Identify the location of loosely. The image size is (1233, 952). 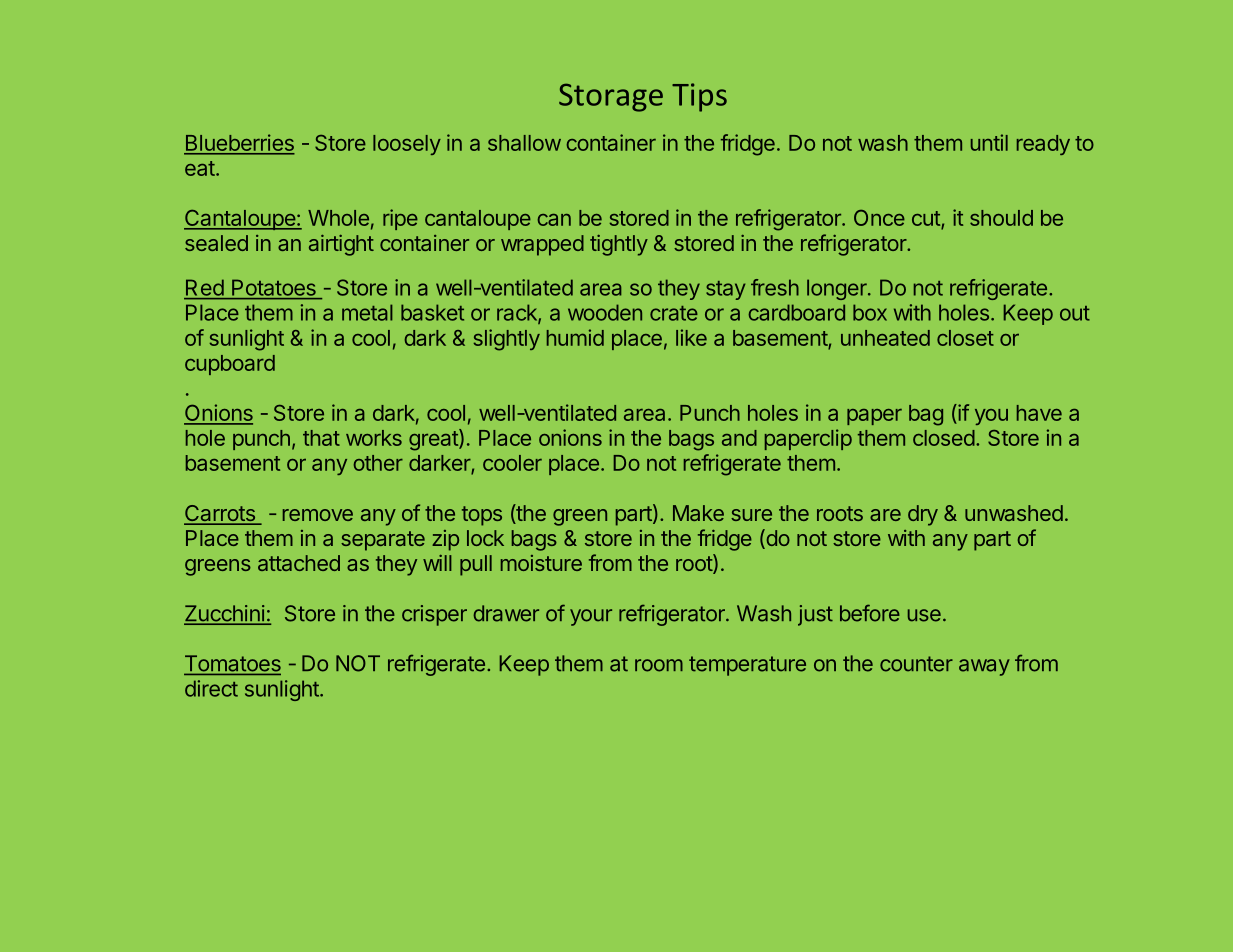
(407, 145).
